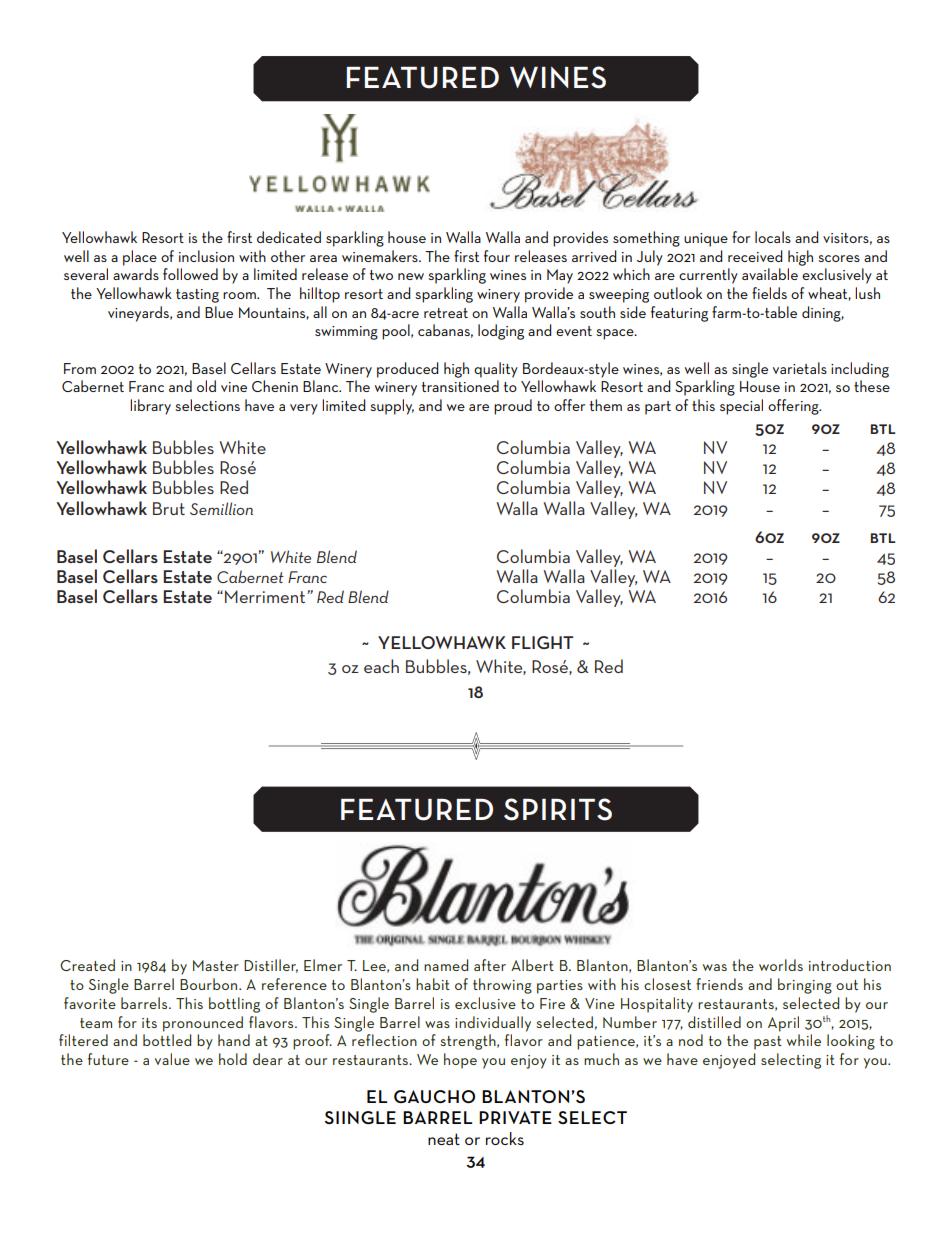  What do you see at coordinates (381, 666) in the page?
I see `each` at bounding box center [381, 666].
